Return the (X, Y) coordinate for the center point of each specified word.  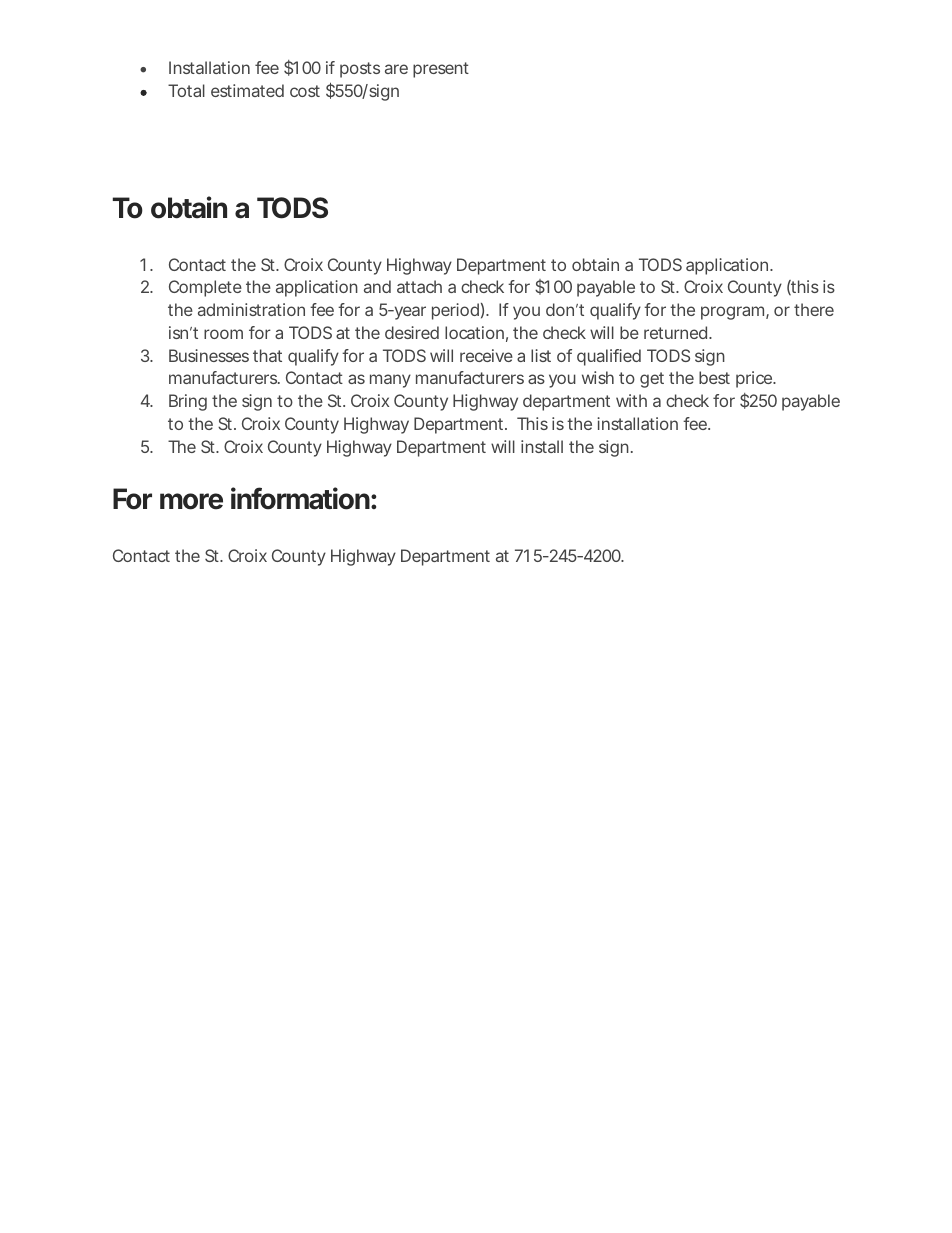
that (267, 355)
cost (305, 91)
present (441, 70)
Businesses (209, 355)
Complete (205, 288)
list (541, 355)
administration (251, 309)
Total (186, 90)
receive (486, 355)
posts (360, 70)
